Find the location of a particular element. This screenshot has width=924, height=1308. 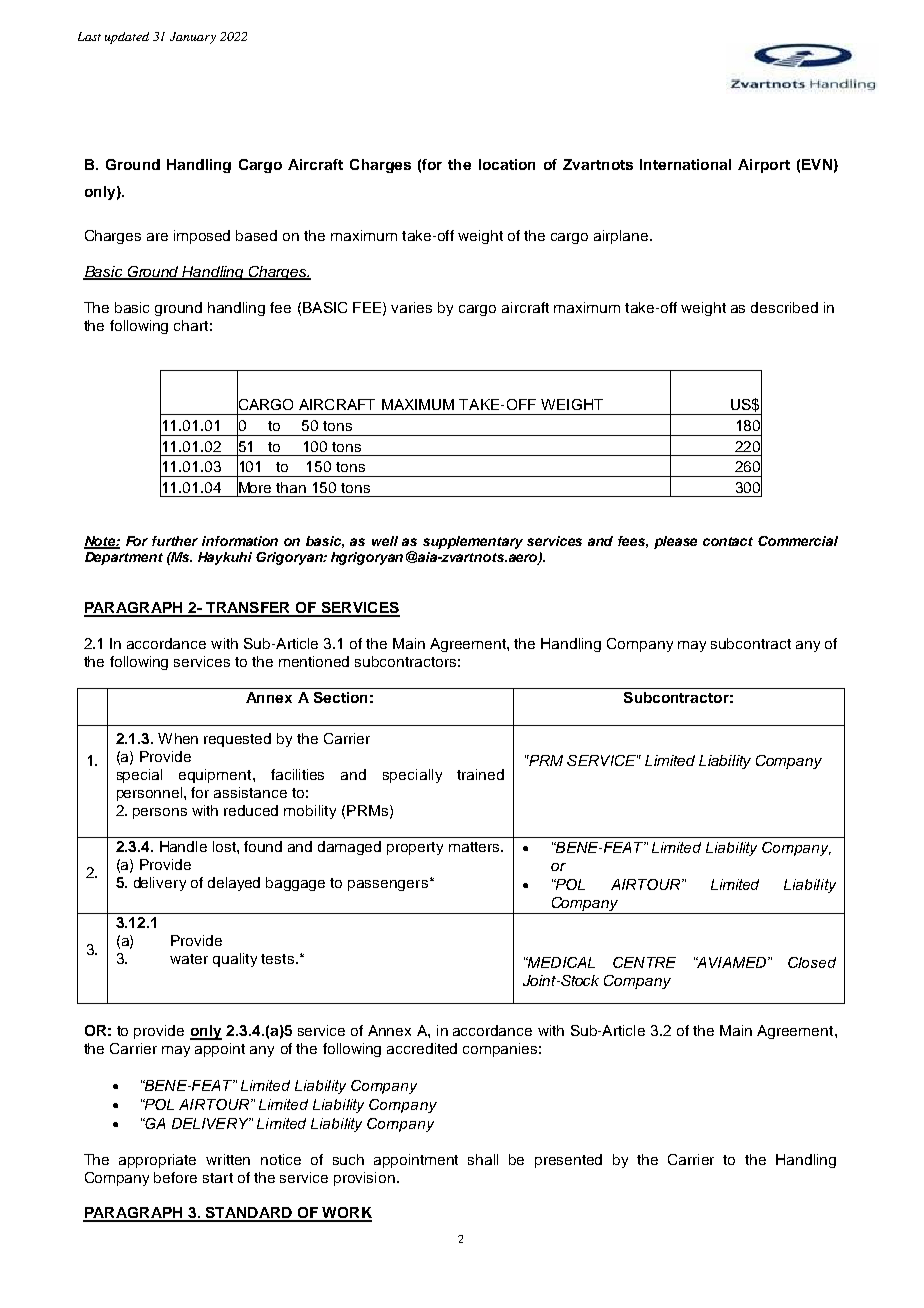

supplementary is located at coordinates (473, 542).
